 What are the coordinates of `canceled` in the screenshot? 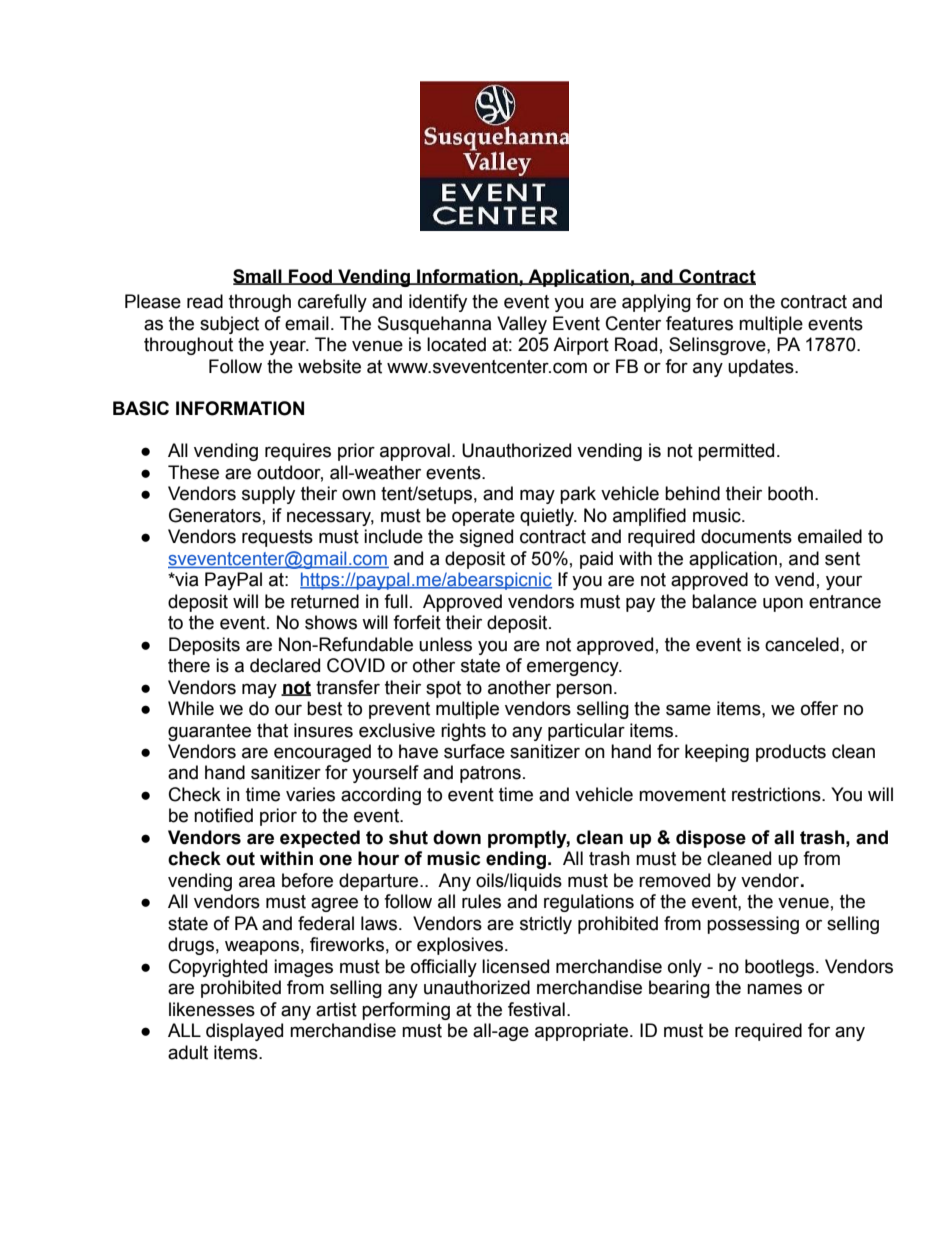 It's located at (802, 644).
